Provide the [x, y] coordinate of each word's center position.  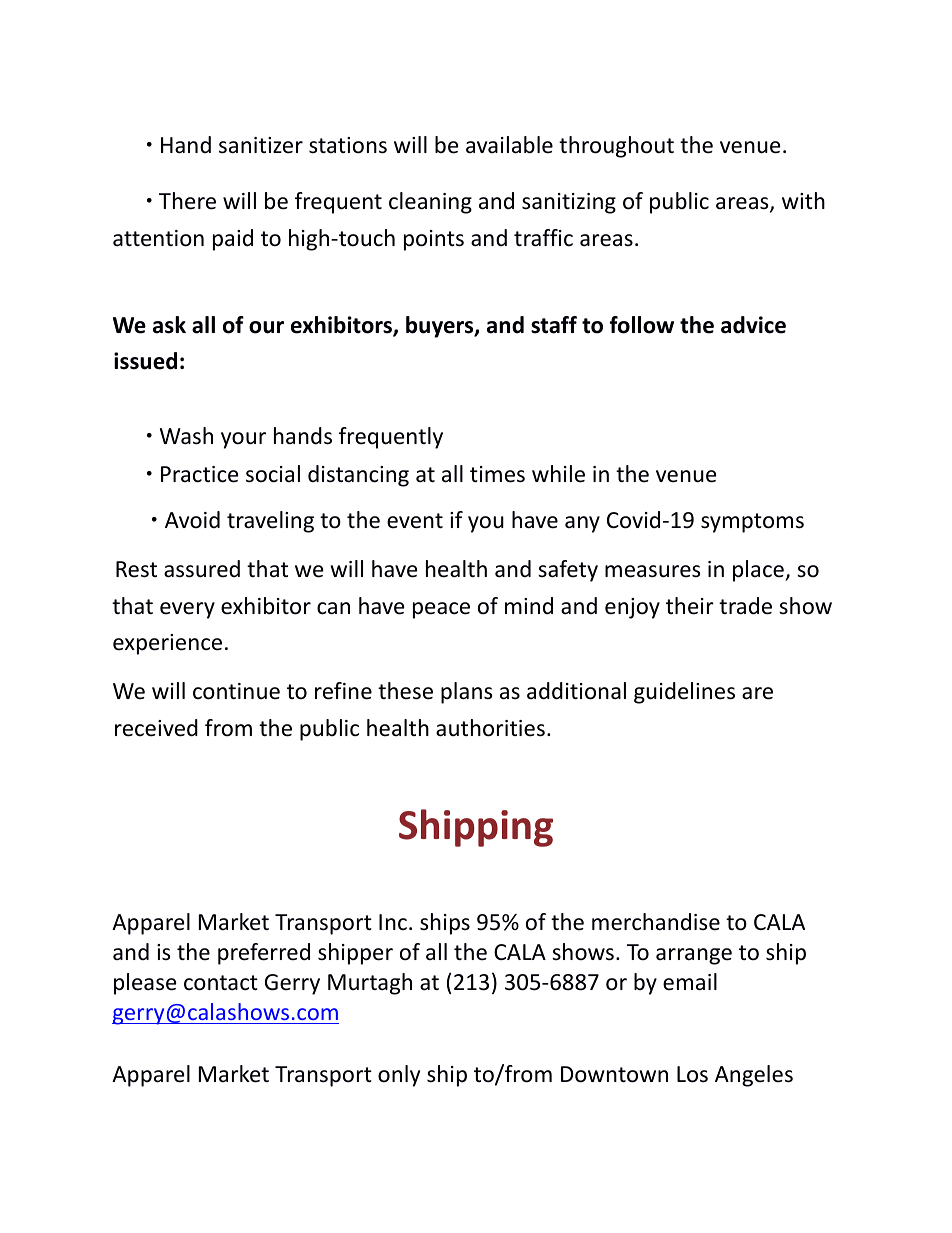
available [509, 145]
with [803, 200]
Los [692, 1074]
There [187, 201]
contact [221, 983]
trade [745, 606]
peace [441, 610]
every [187, 610]
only [399, 1076]
